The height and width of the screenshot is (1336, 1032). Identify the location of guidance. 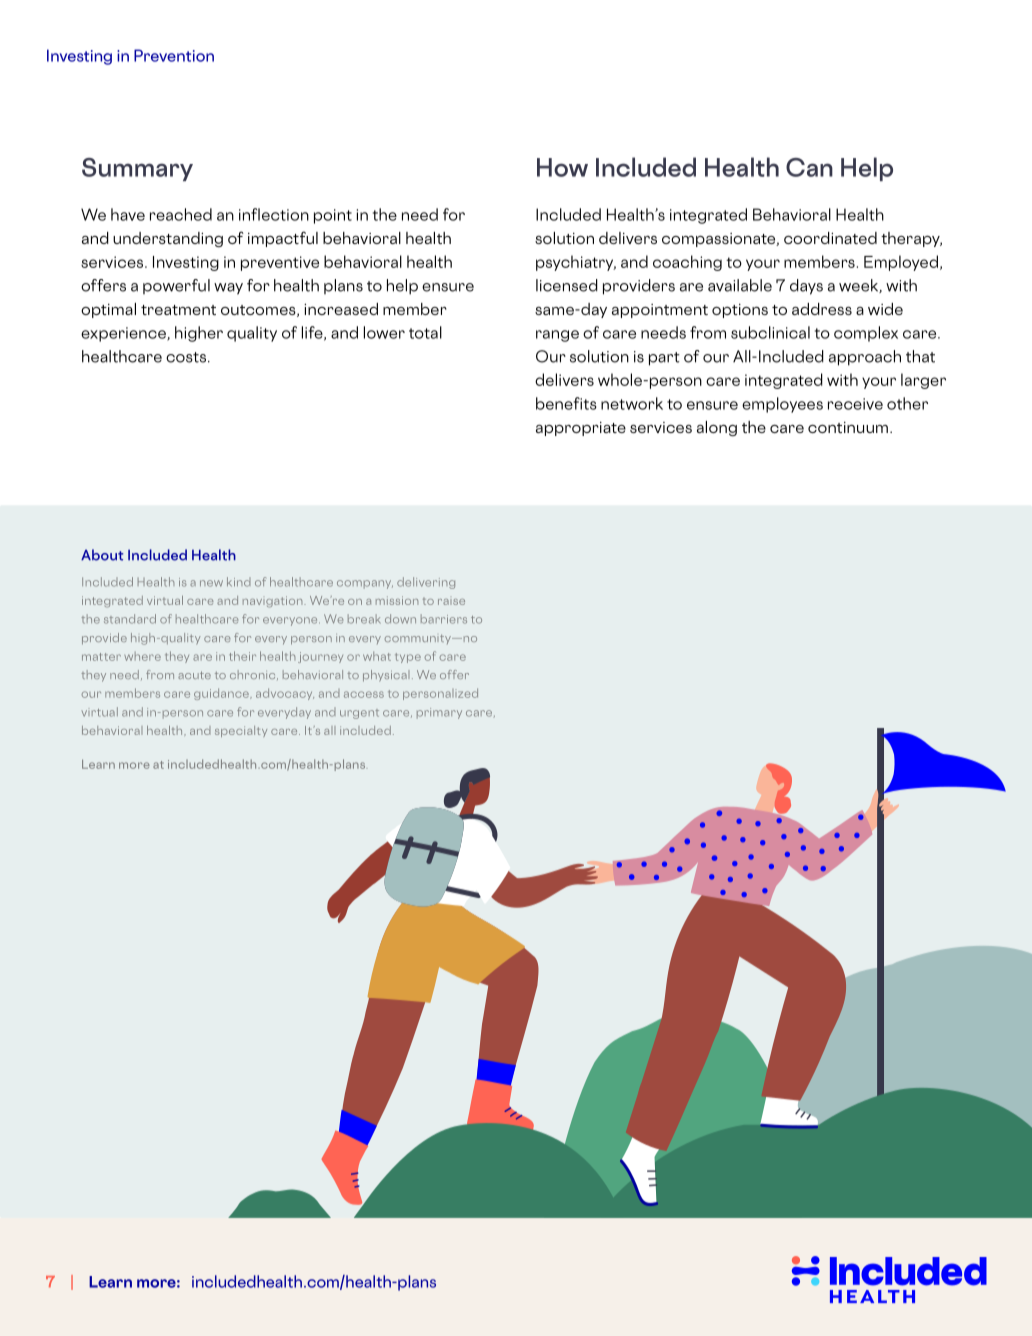
(222, 694).
